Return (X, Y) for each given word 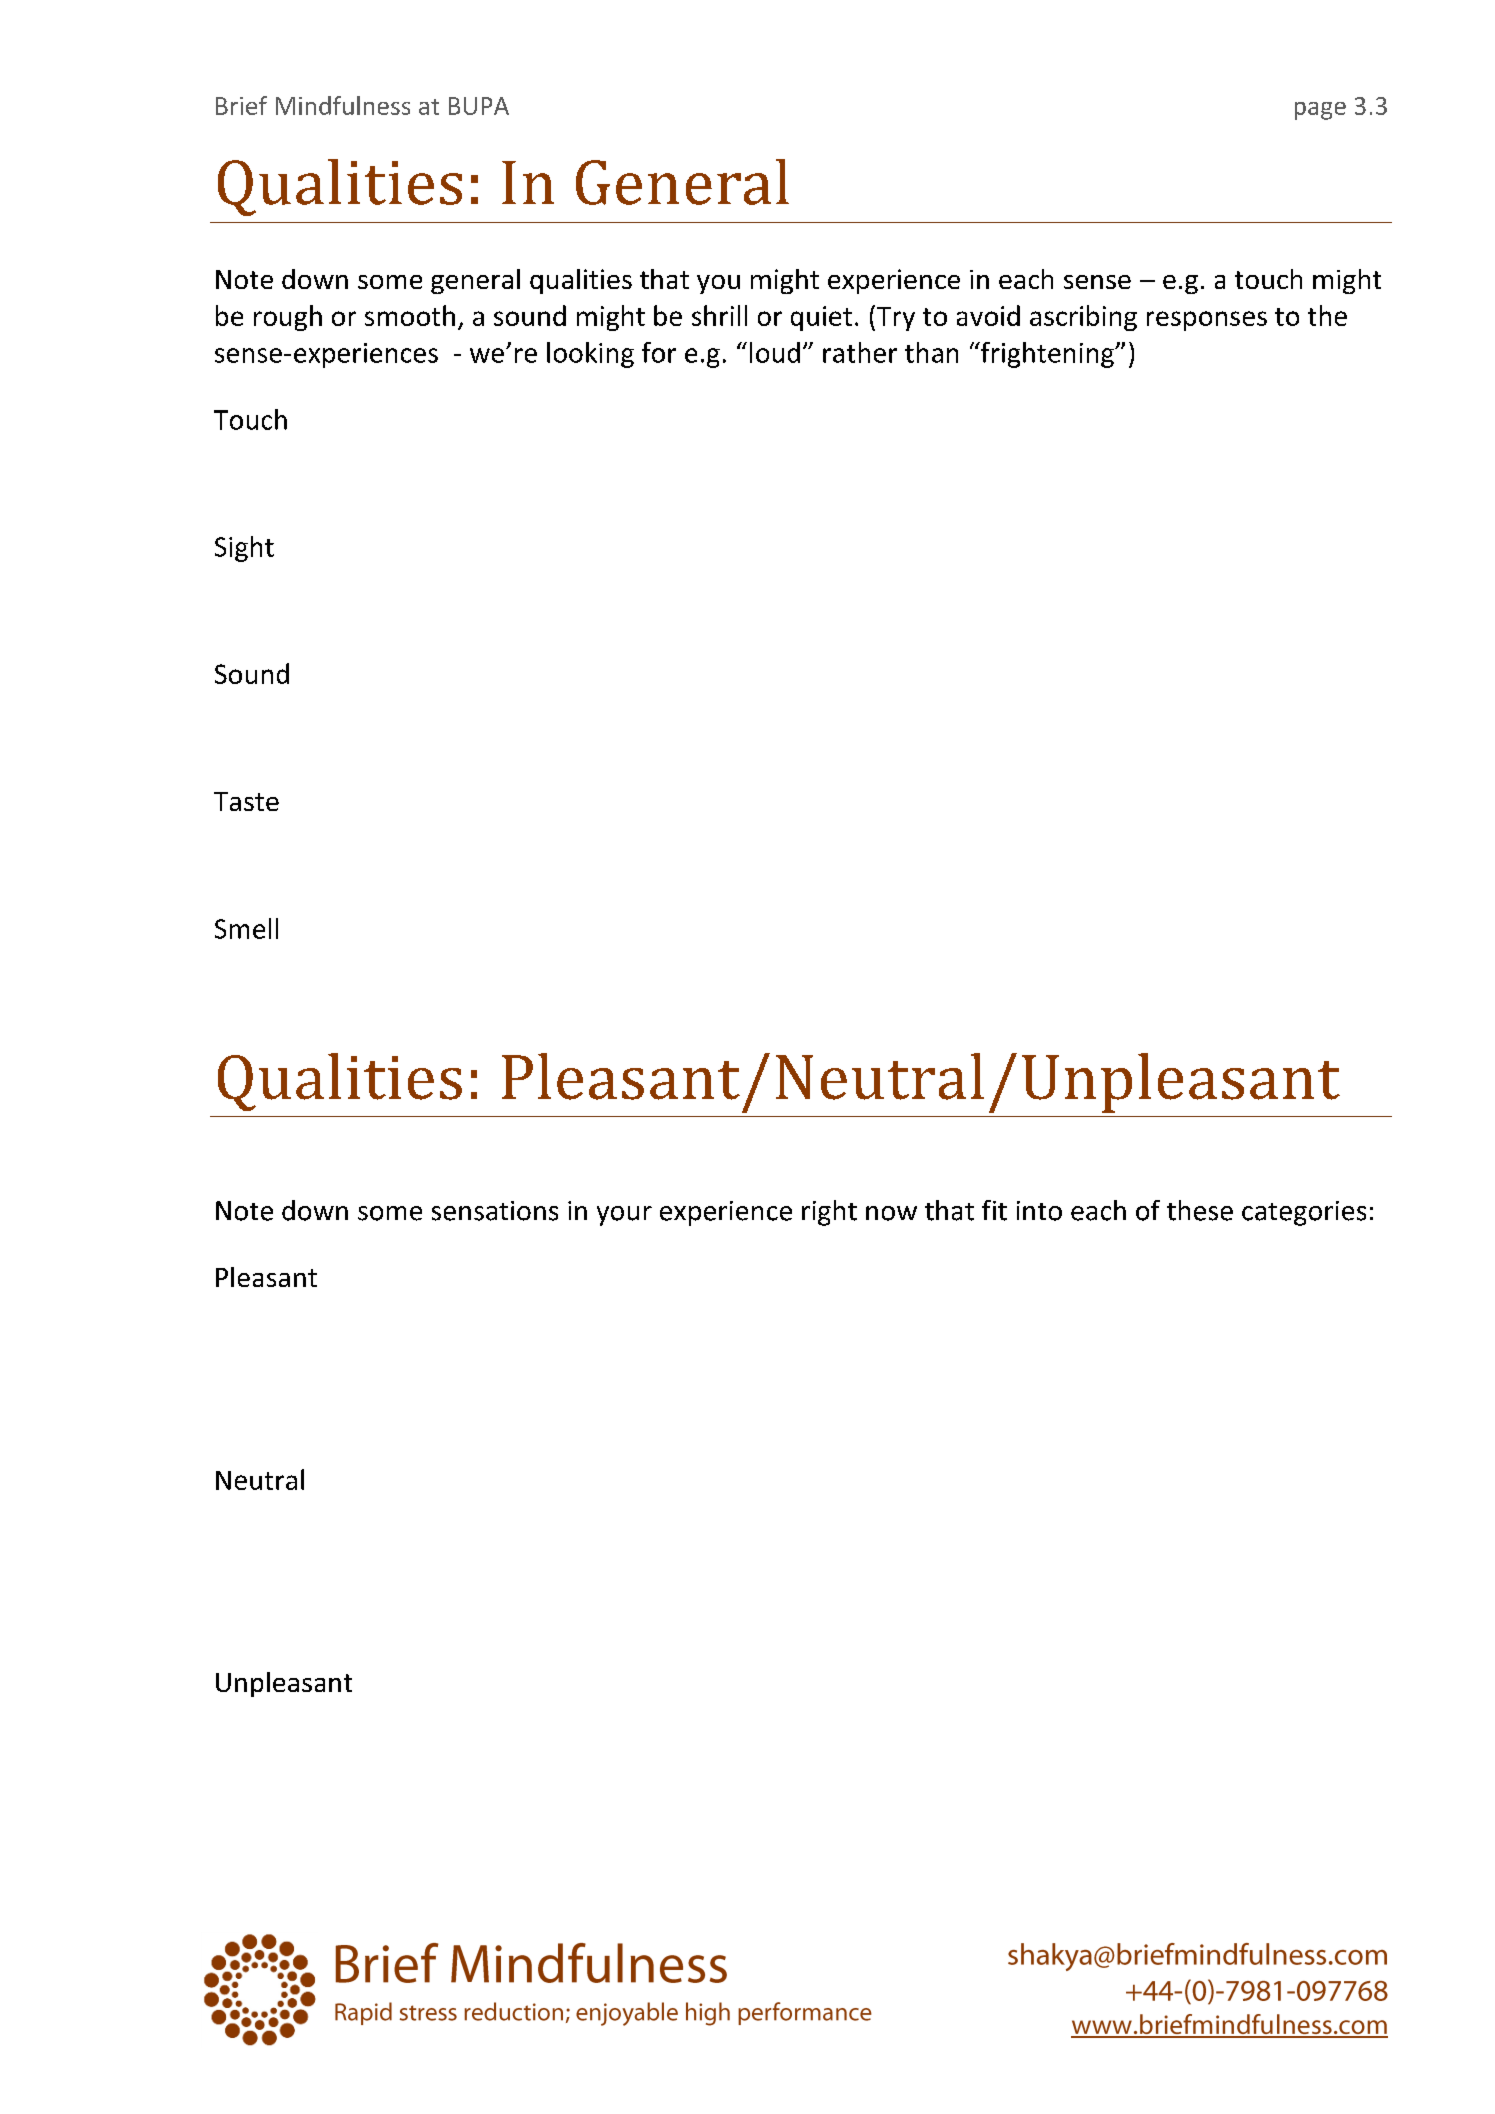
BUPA (479, 106)
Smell (246, 928)
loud (775, 352)
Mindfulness (343, 105)
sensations (495, 1211)
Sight (244, 549)
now (891, 1213)
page (1320, 111)
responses (1207, 321)
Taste (246, 801)
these (1200, 1210)
